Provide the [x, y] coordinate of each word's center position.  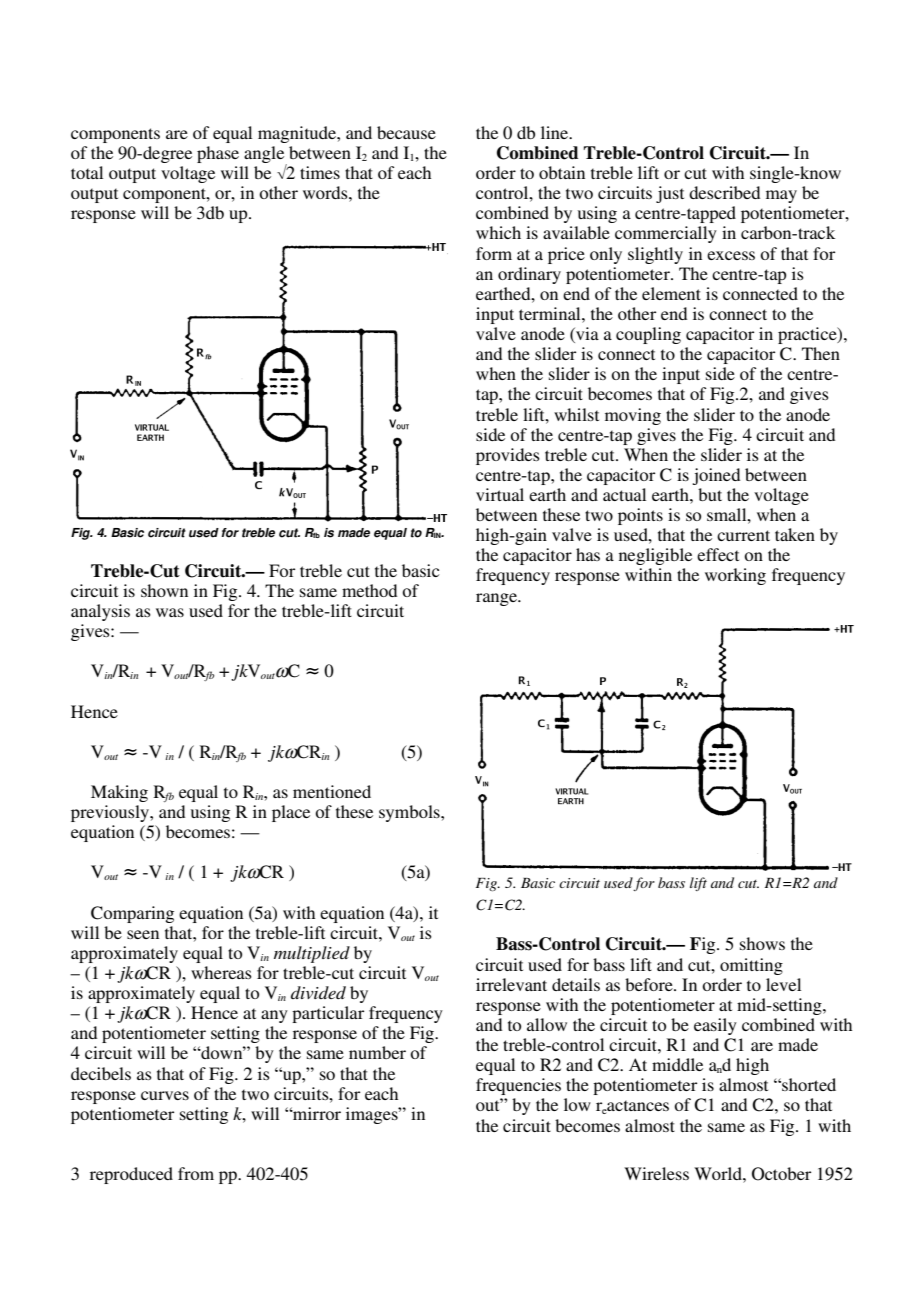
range [497, 599]
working [735, 576]
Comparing [132, 914]
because [406, 132]
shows [762, 943]
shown [164, 590]
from [196, 1173]
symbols [410, 813]
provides [508, 456]
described [724, 192]
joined [716, 476]
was [170, 612]
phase [218, 154]
